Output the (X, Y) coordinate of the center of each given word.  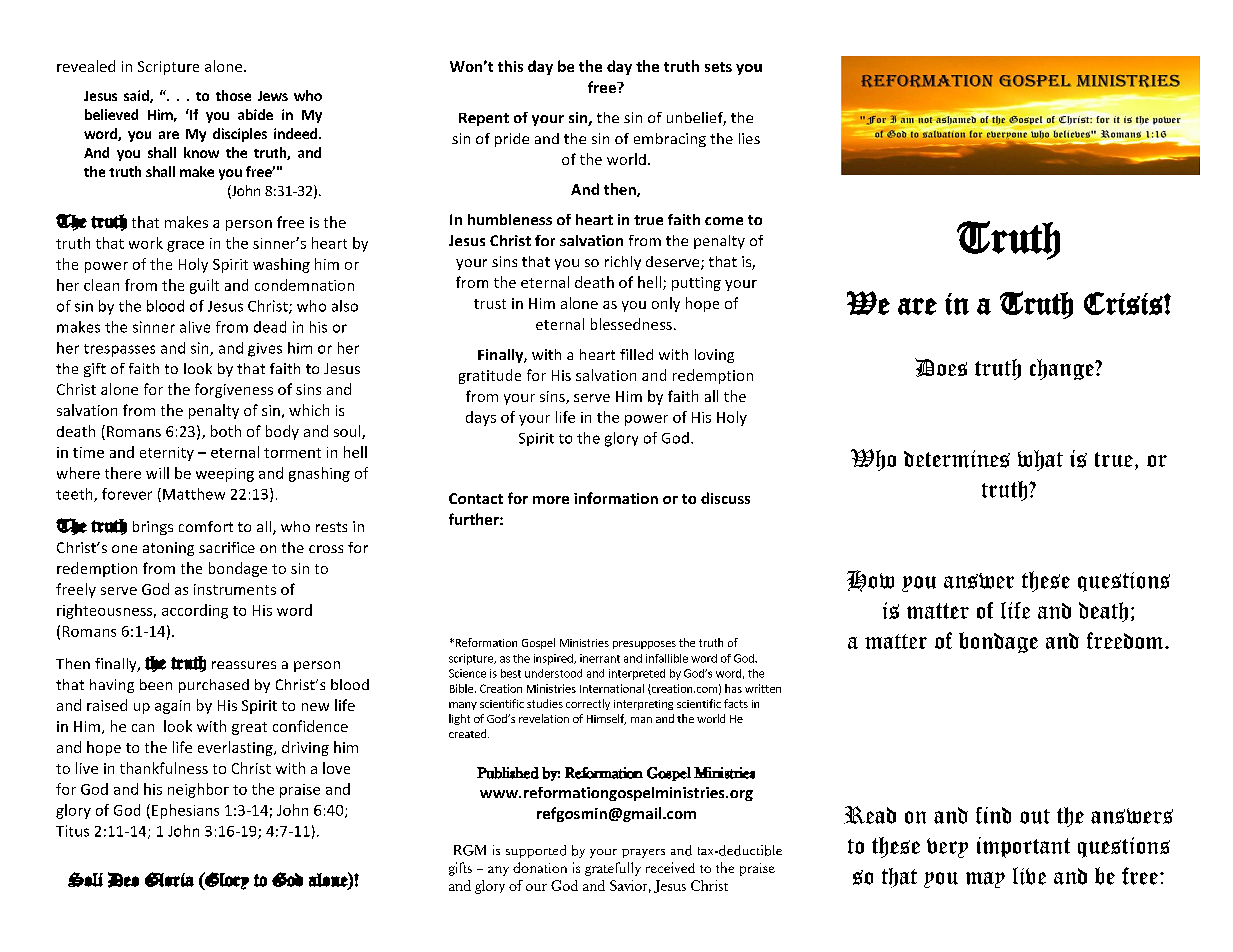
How (870, 581)
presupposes (644, 645)
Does (941, 367)
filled (636, 354)
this (510, 66)
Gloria (169, 879)
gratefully (613, 869)
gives (265, 350)
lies (749, 138)
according (195, 611)
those (233, 95)
